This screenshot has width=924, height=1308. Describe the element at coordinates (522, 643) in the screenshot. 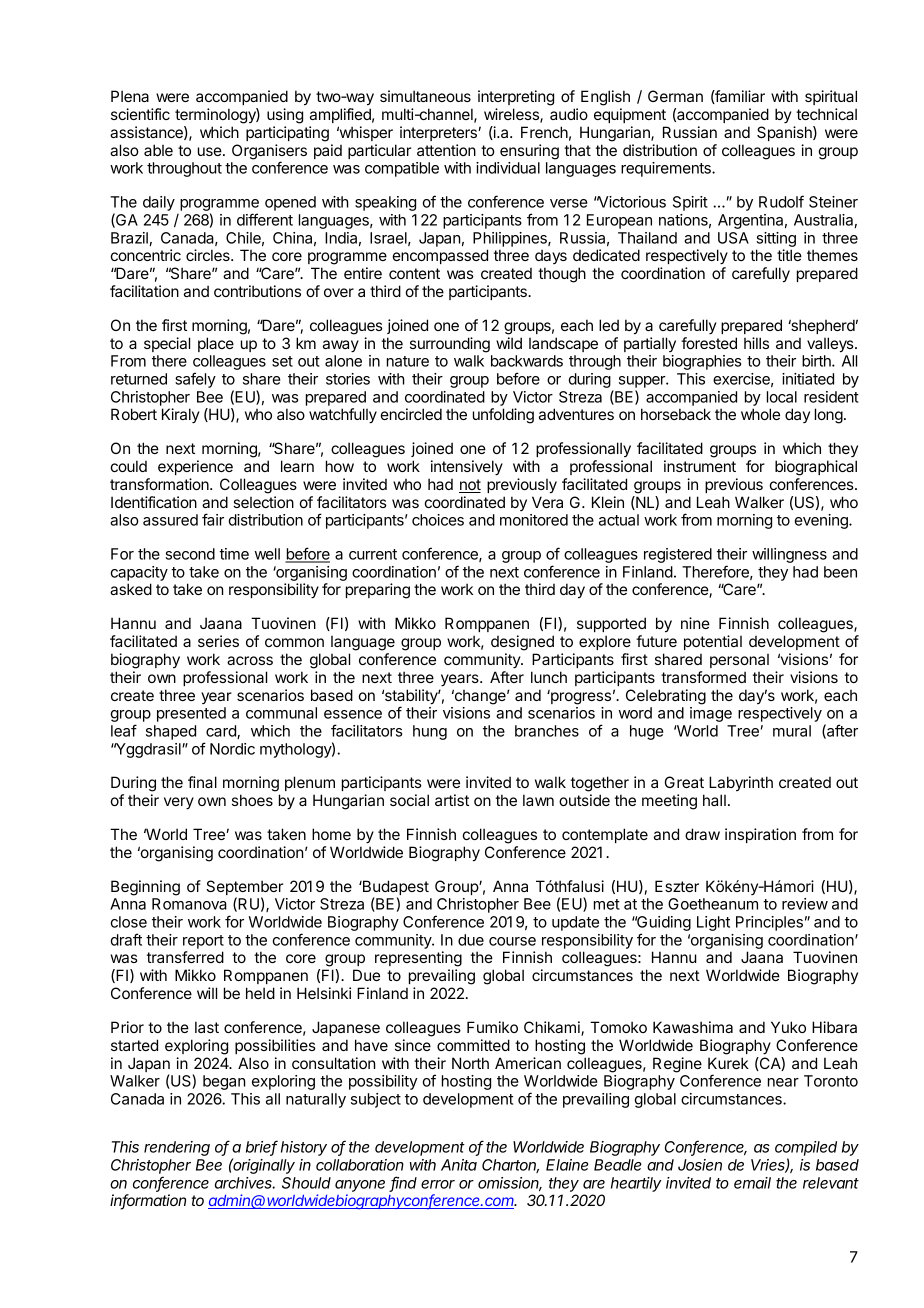

I see `designed` at that location.
